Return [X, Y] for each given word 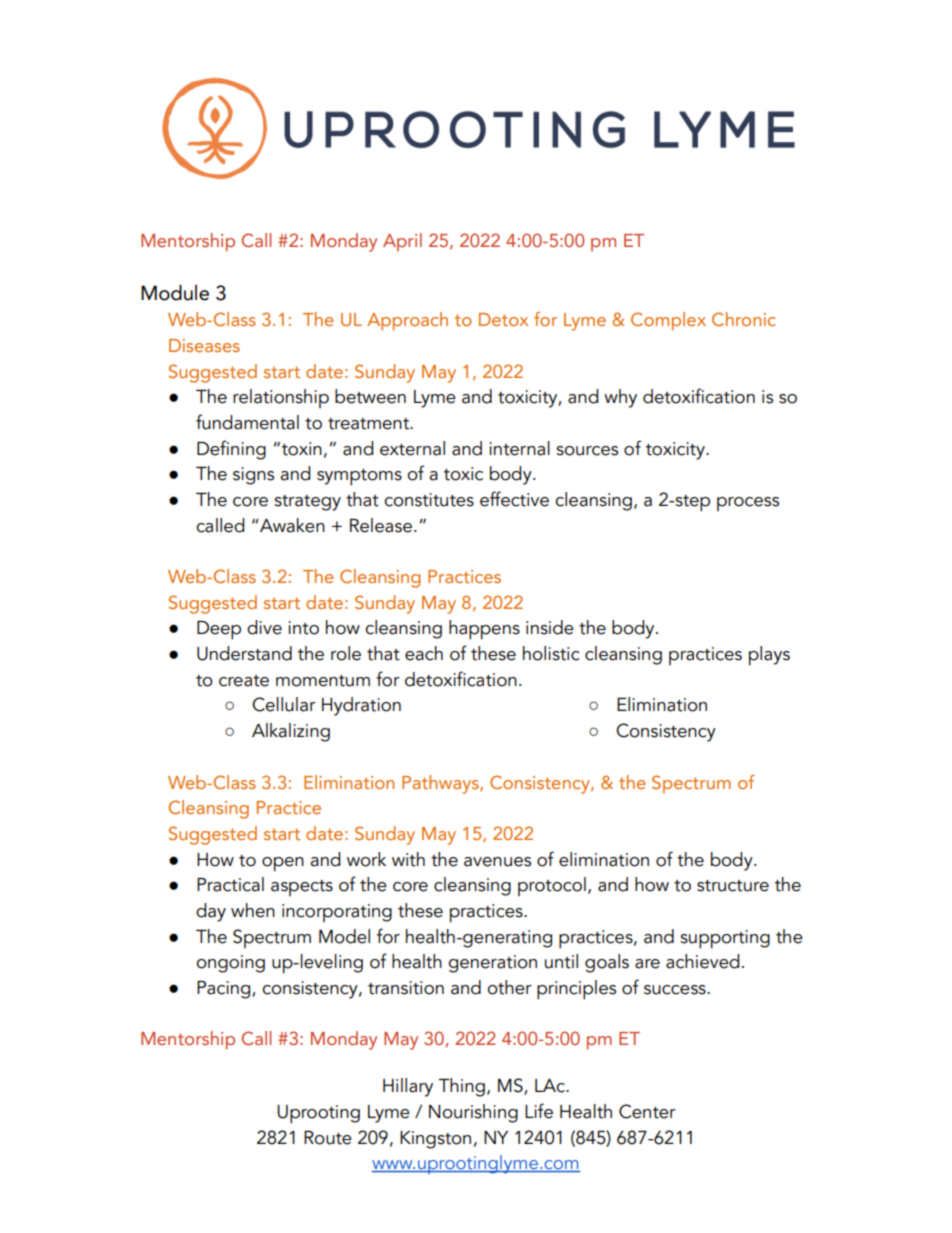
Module [175, 292]
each [424, 653]
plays [769, 656]
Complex [668, 321]
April [402, 242]
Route [328, 1138]
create [244, 681]
